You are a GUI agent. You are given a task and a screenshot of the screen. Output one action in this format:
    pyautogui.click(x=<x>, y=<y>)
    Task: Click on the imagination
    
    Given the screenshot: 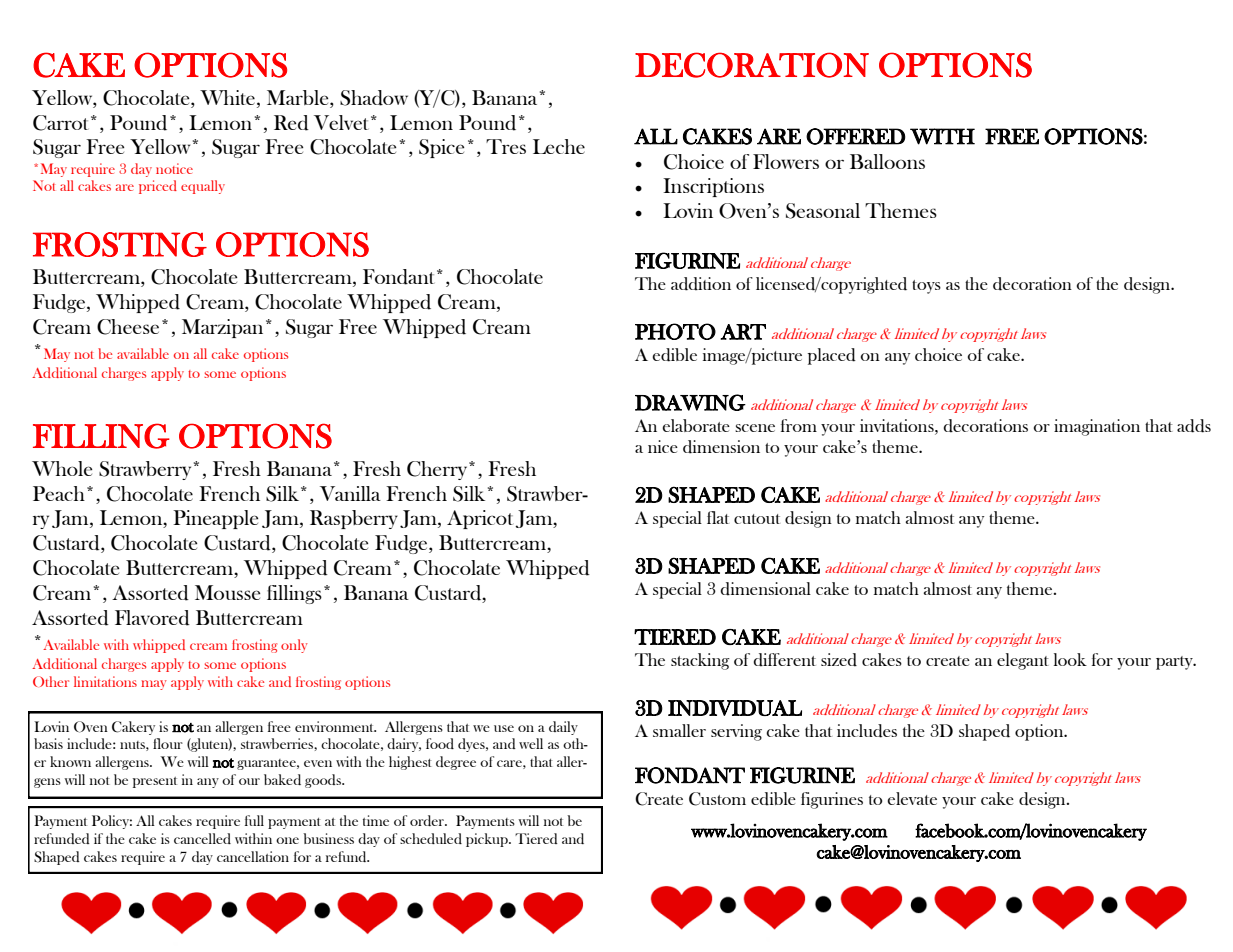 What is the action you would take?
    pyautogui.click(x=1097, y=427)
